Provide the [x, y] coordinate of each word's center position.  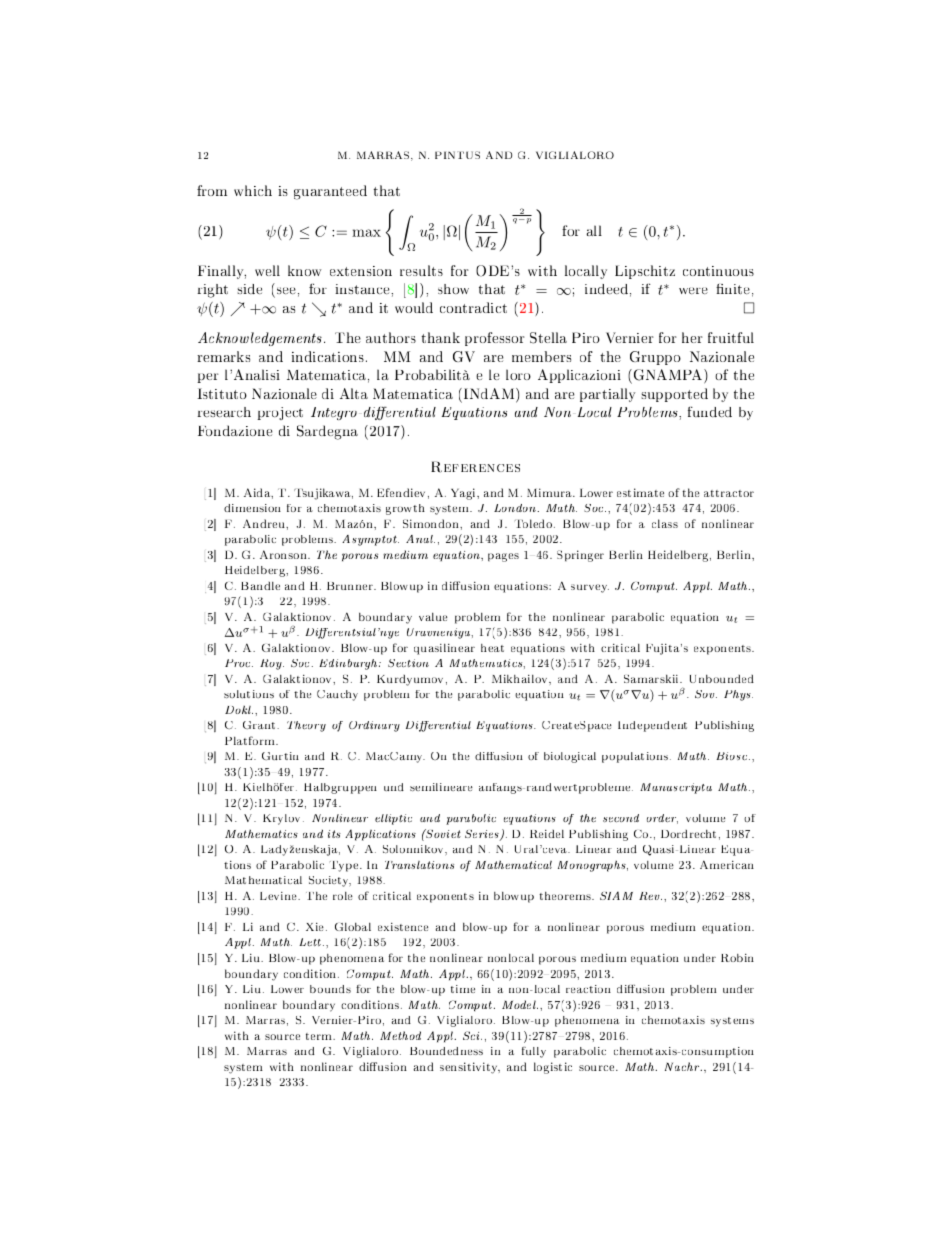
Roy [272, 664]
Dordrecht [688, 834]
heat [492, 648]
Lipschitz [645, 272]
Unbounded [722, 679]
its [334, 834]
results [421, 270]
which [253, 190]
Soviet [442, 833]
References [475, 467]
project [280, 413]
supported [674, 395]
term [320, 1036]
